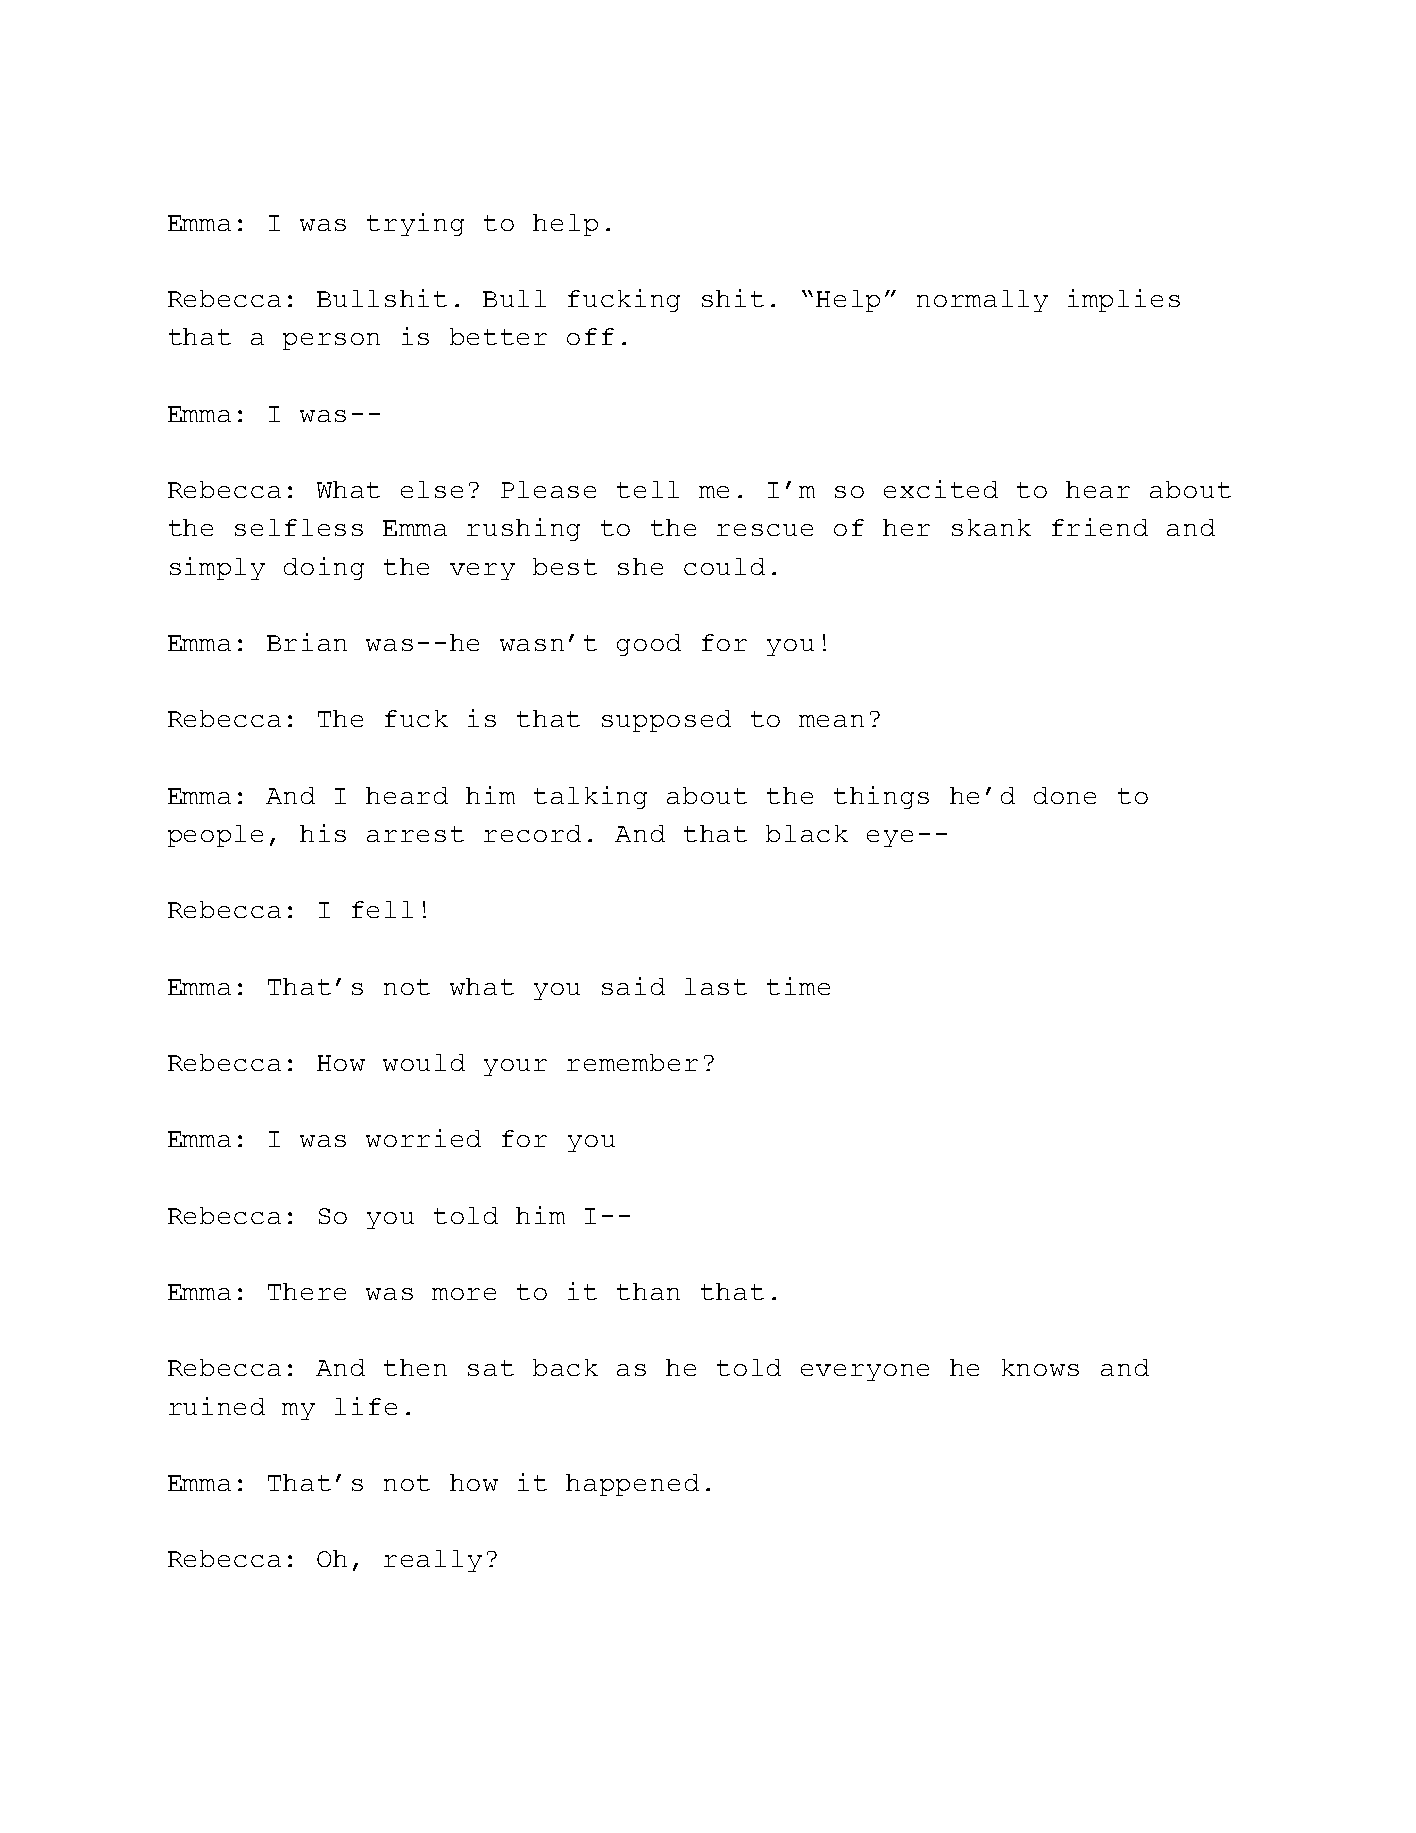  Describe the element at coordinates (382, 909) in the screenshot. I see `fell` at that location.
